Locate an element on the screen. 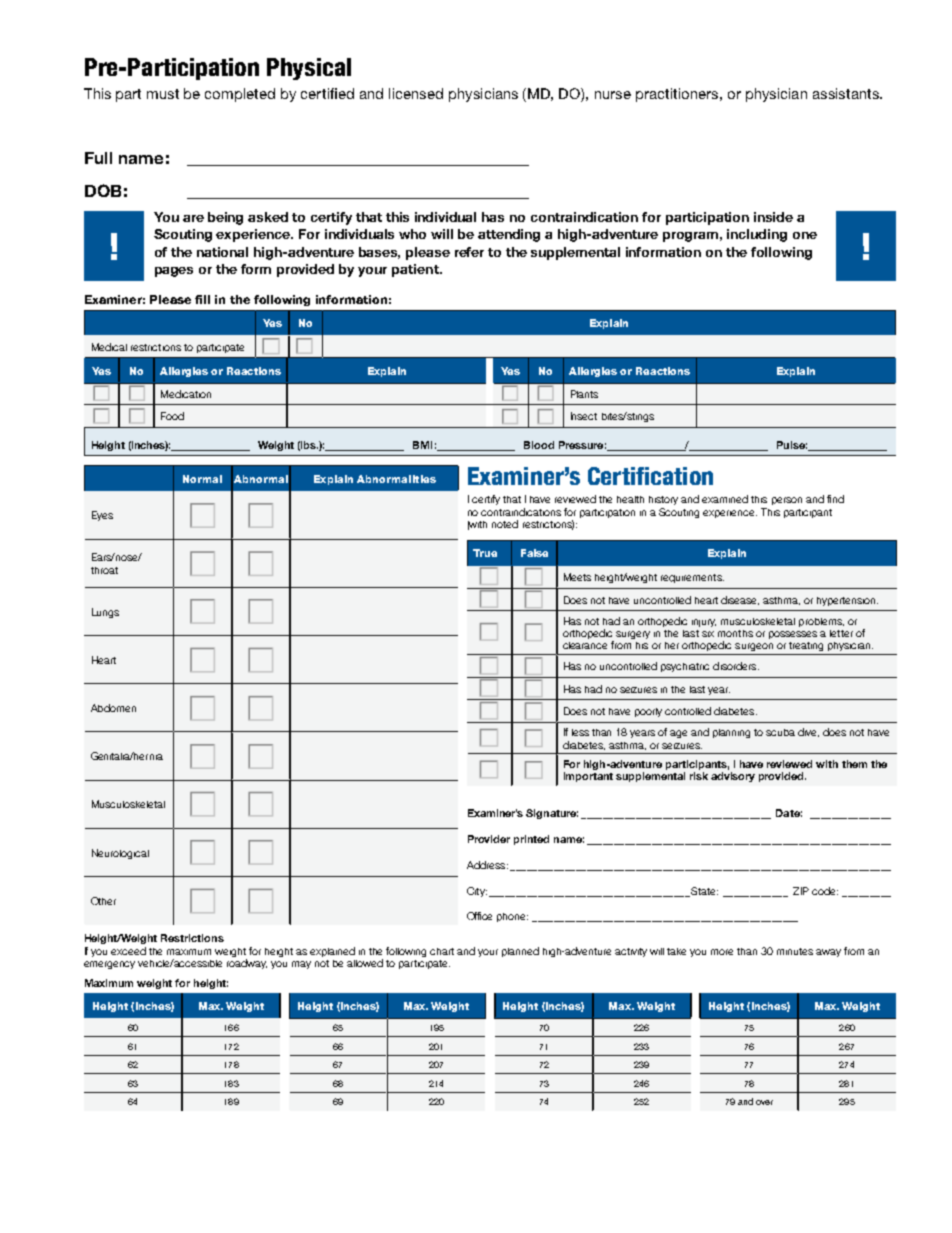 This screenshot has height=1233, width=952. True is located at coordinates (485, 553).
